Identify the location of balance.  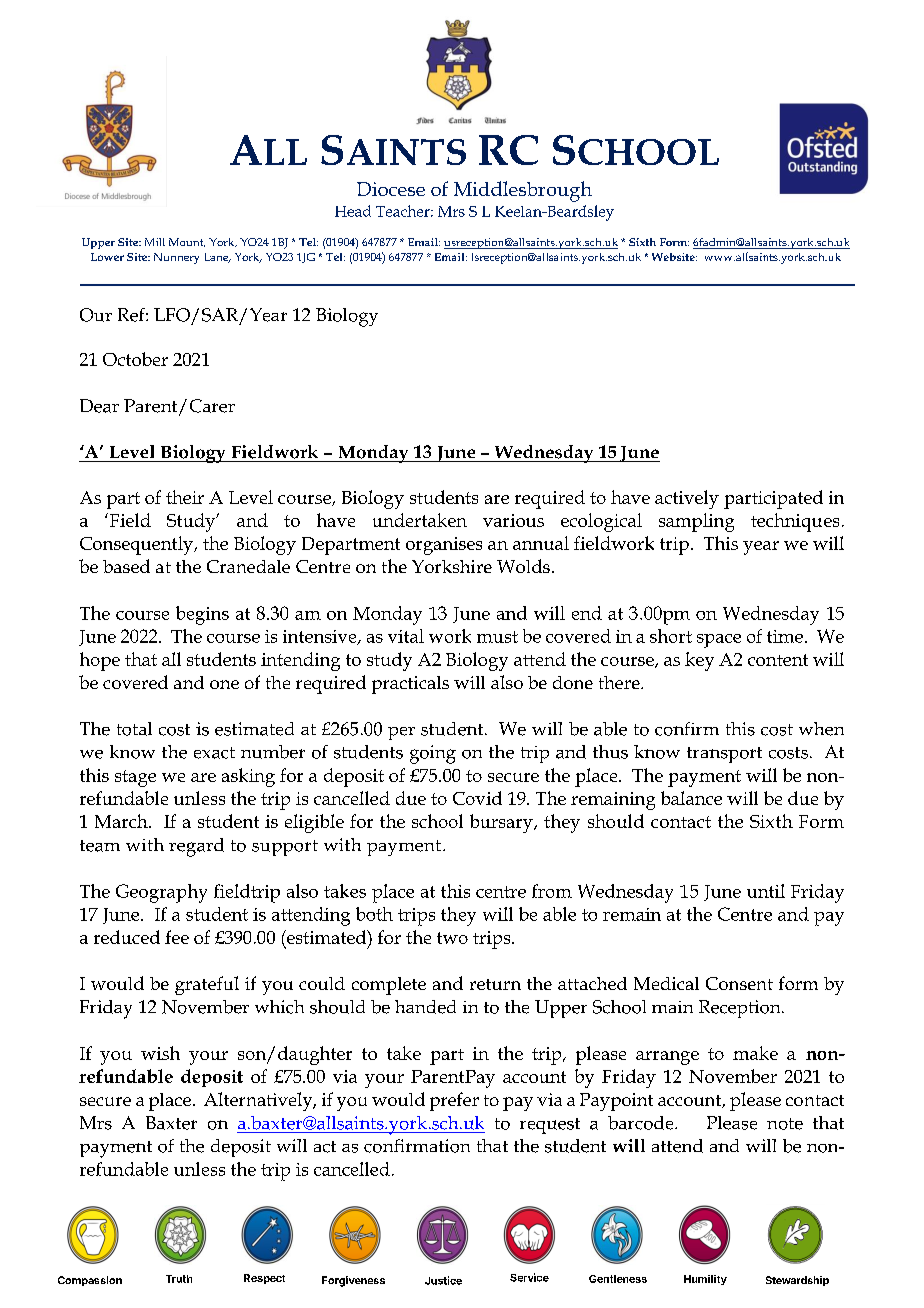
(691, 798).
